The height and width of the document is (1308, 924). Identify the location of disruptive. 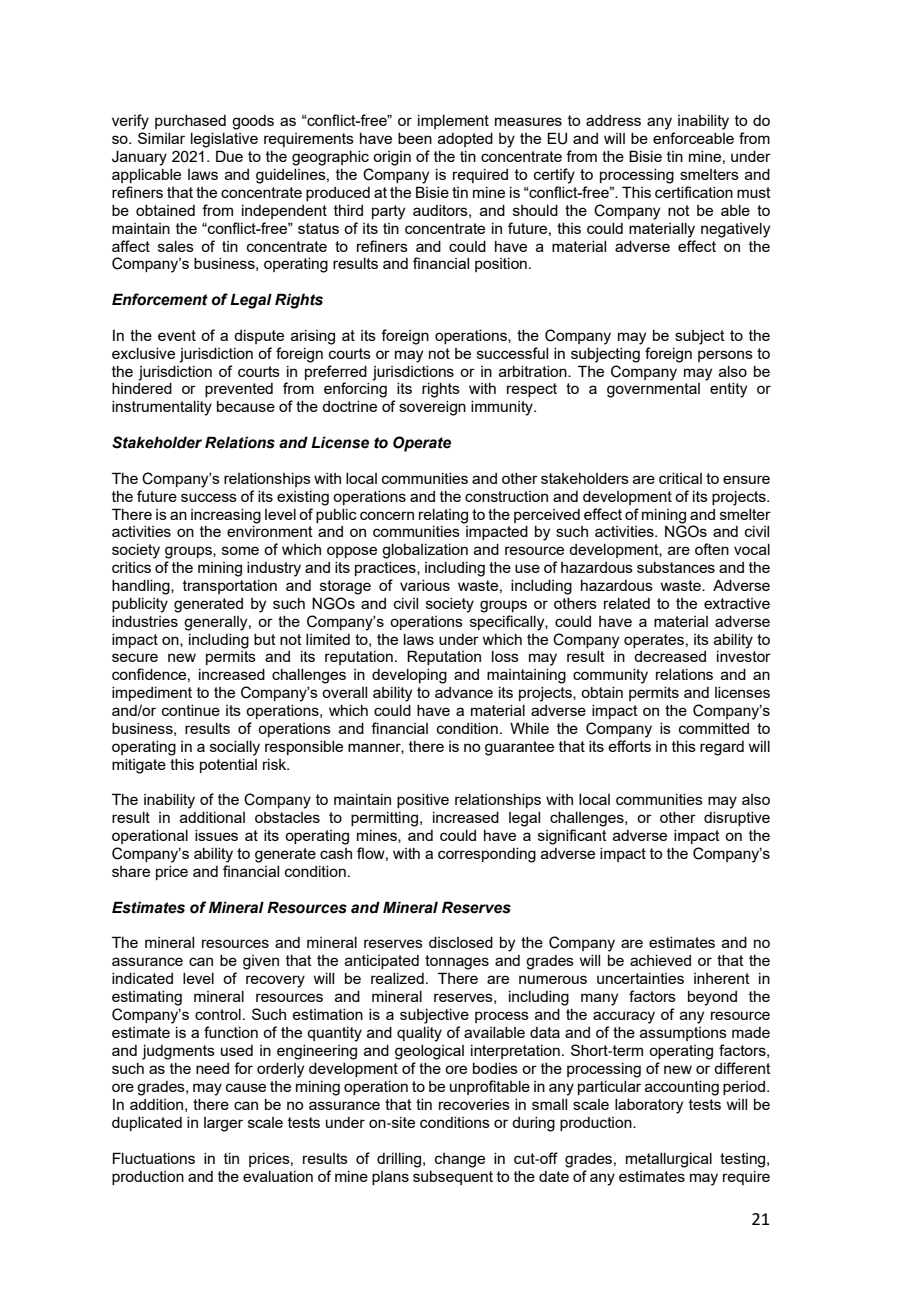
(737, 819).
